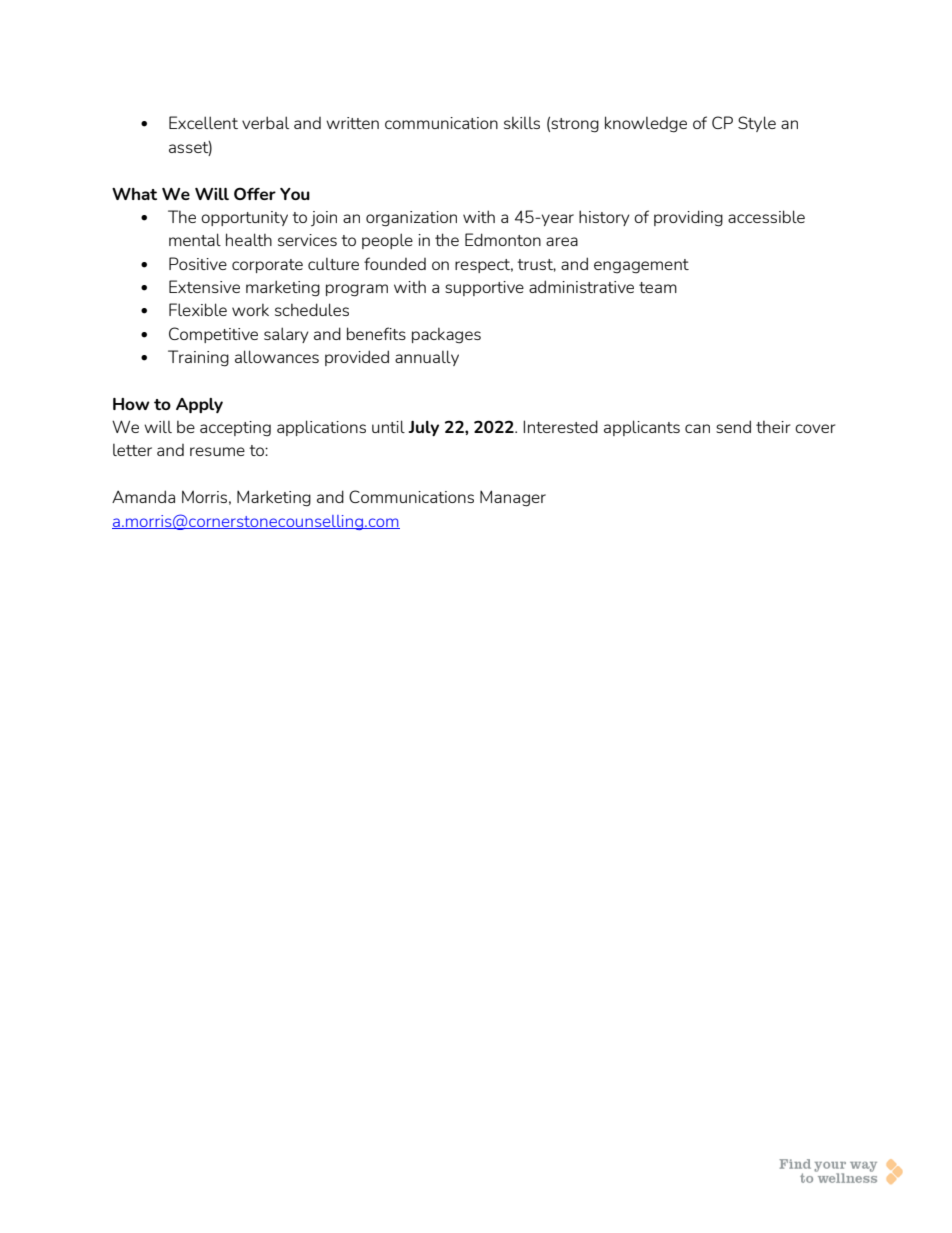 The image size is (952, 1233). What do you see at coordinates (198, 358) in the screenshot?
I see `Training` at bounding box center [198, 358].
